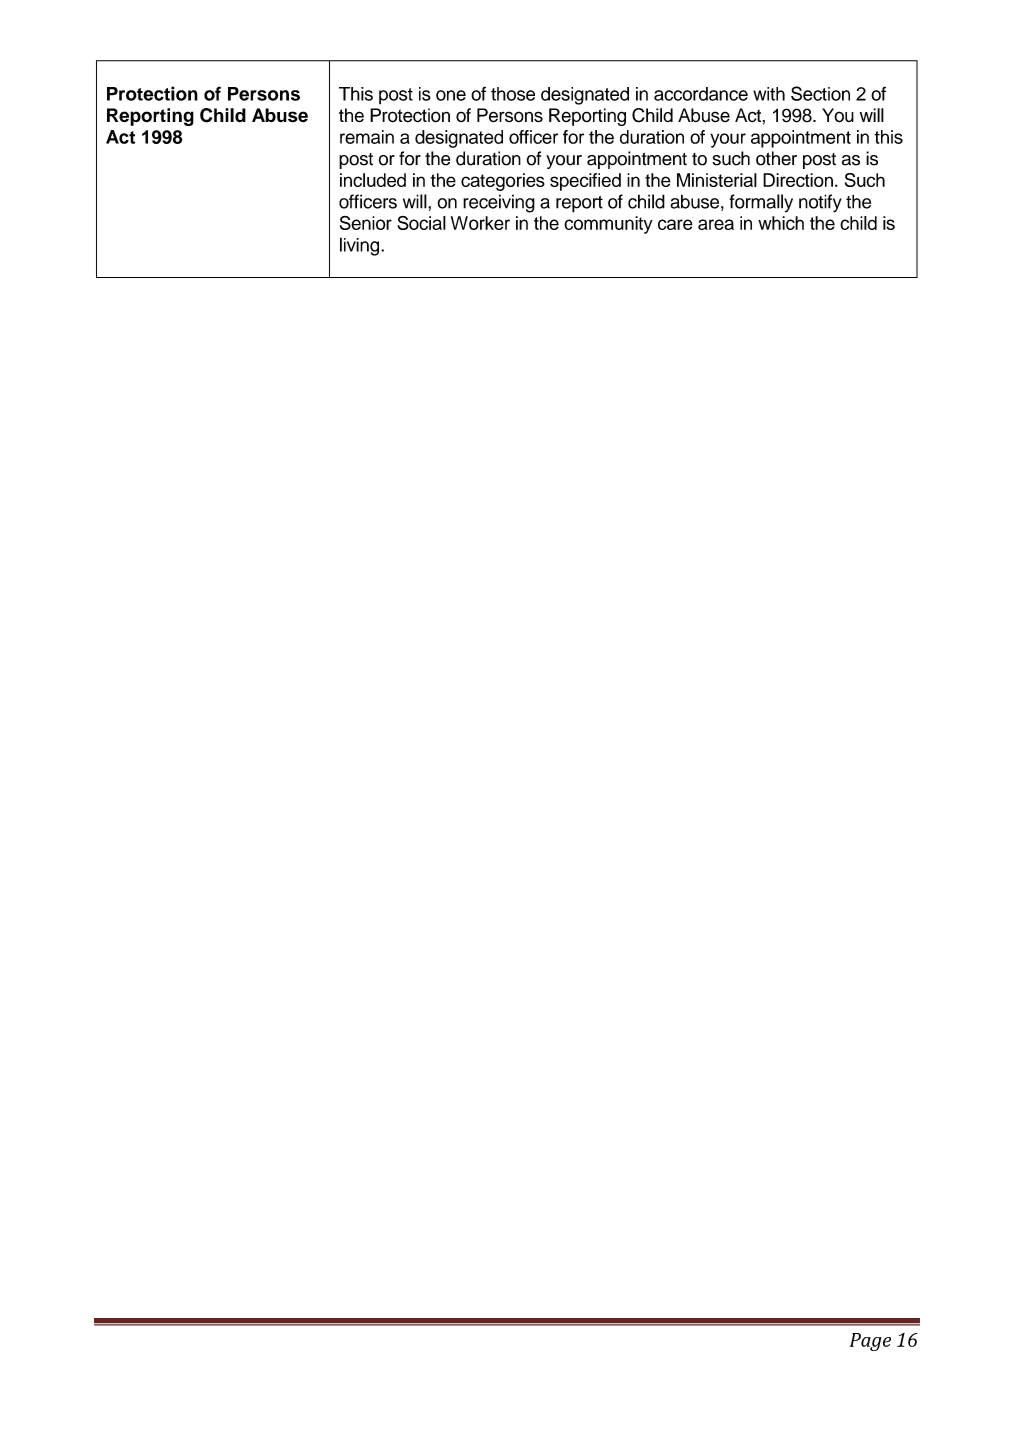 The height and width of the screenshot is (1435, 1014). What do you see at coordinates (359, 246) in the screenshot?
I see `living` at bounding box center [359, 246].
